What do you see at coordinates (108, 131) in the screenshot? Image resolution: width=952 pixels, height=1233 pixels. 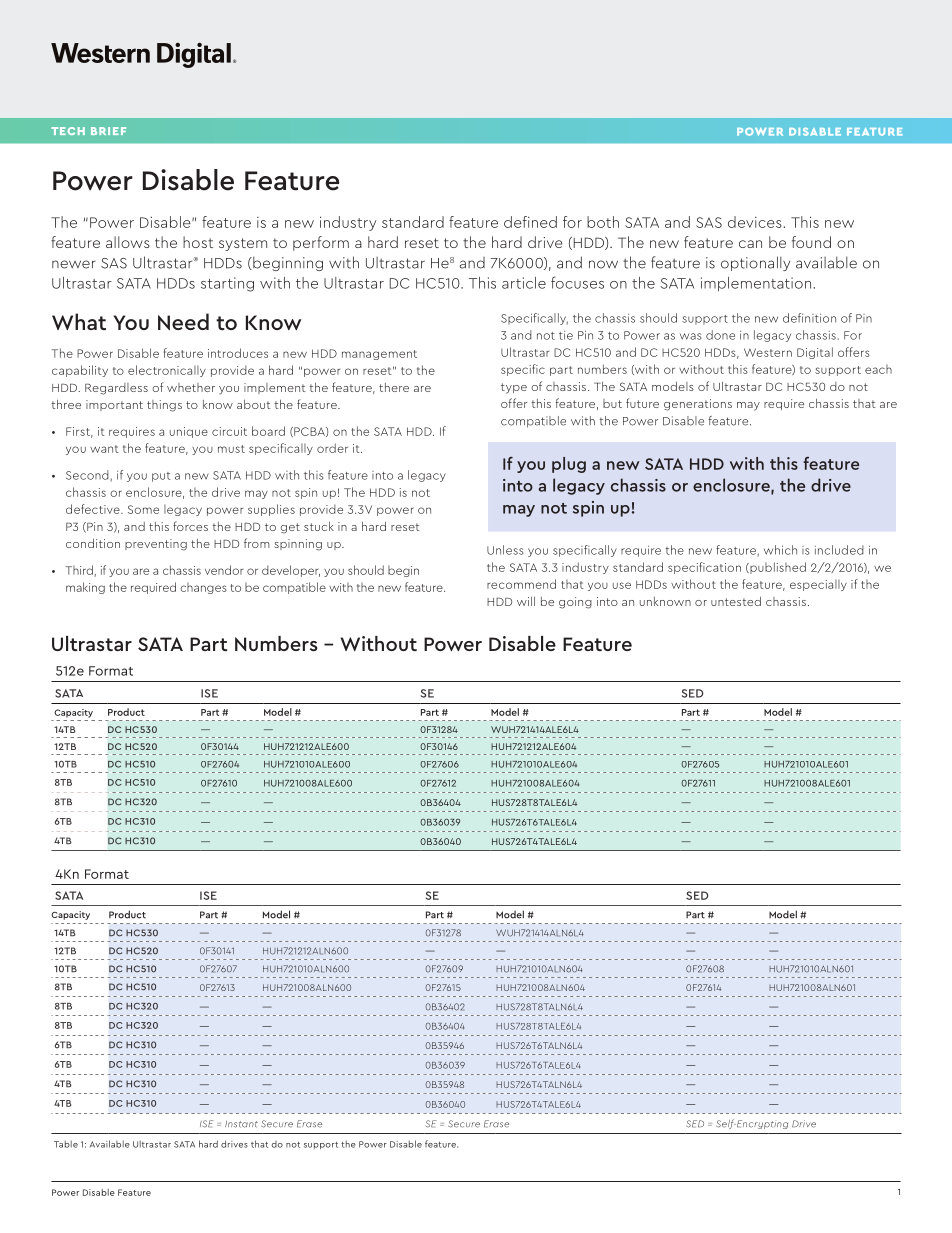 I see `BRIEF` at bounding box center [108, 131].
